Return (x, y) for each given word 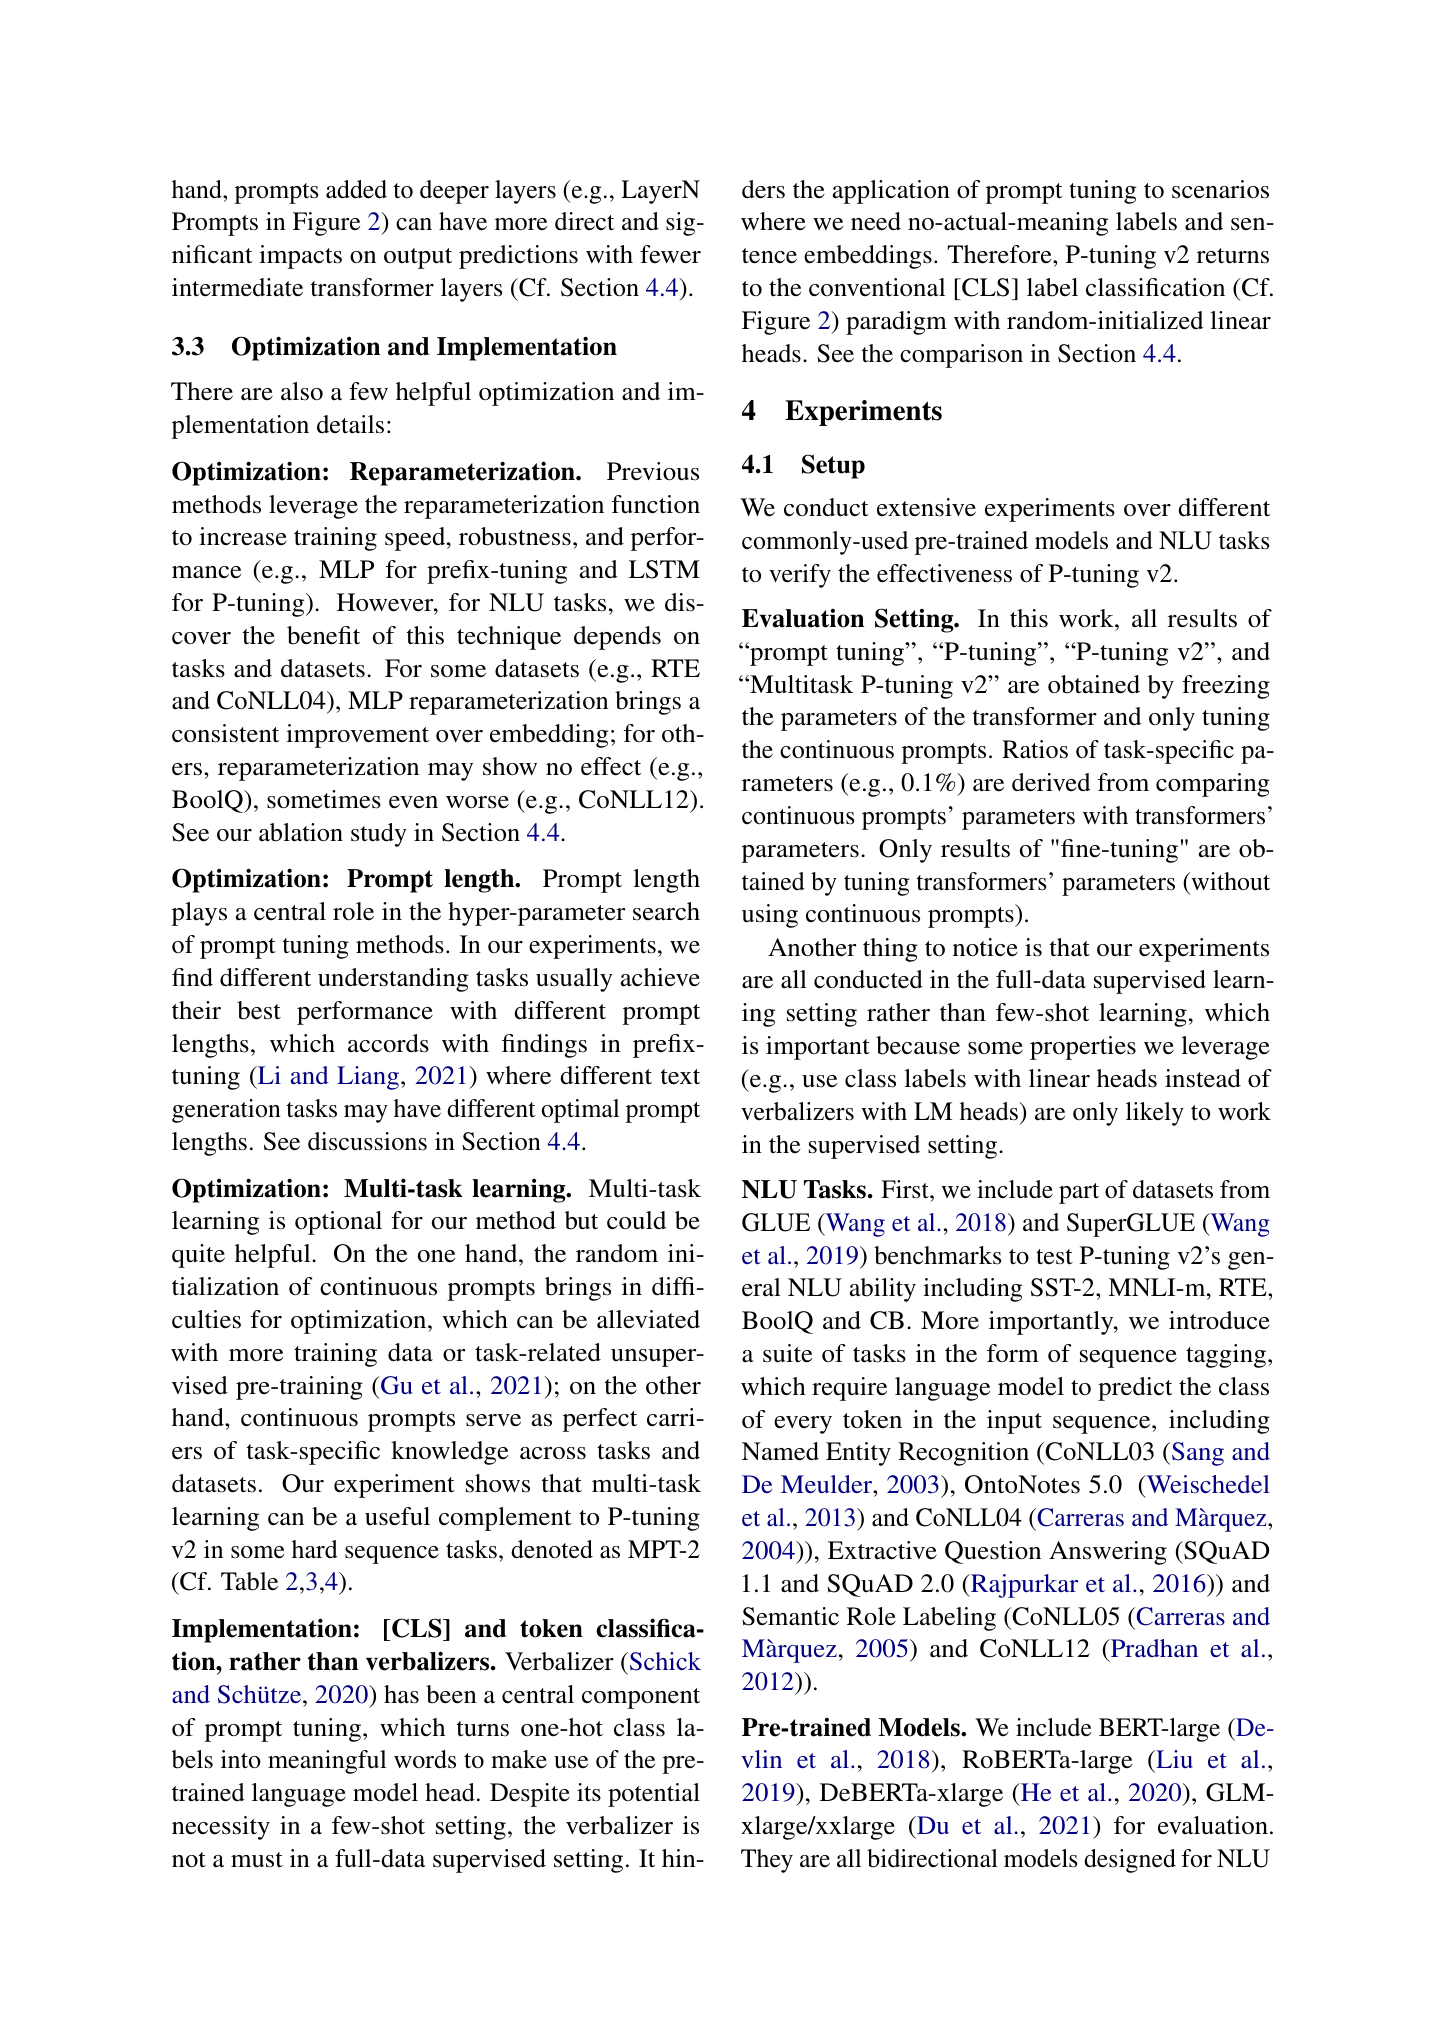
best (259, 1010)
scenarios (1220, 189)
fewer (670, 254)
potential (654, 1795)
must (257, 1860)
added (356, 189)
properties (1083, 1048)
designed (1130, 1861)
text (680, 1077)
